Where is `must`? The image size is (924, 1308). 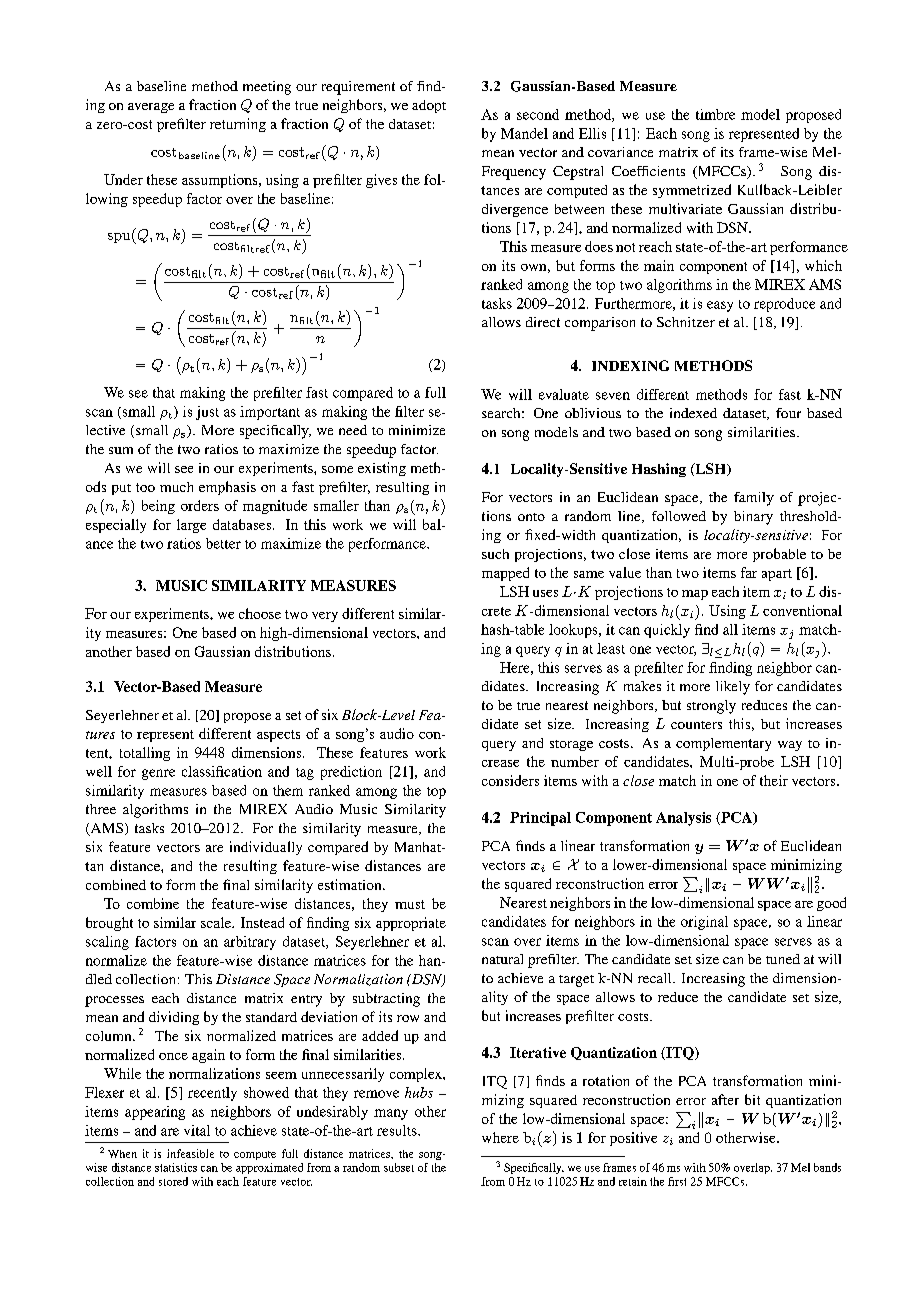 must is located at coordinates (410, 904).
